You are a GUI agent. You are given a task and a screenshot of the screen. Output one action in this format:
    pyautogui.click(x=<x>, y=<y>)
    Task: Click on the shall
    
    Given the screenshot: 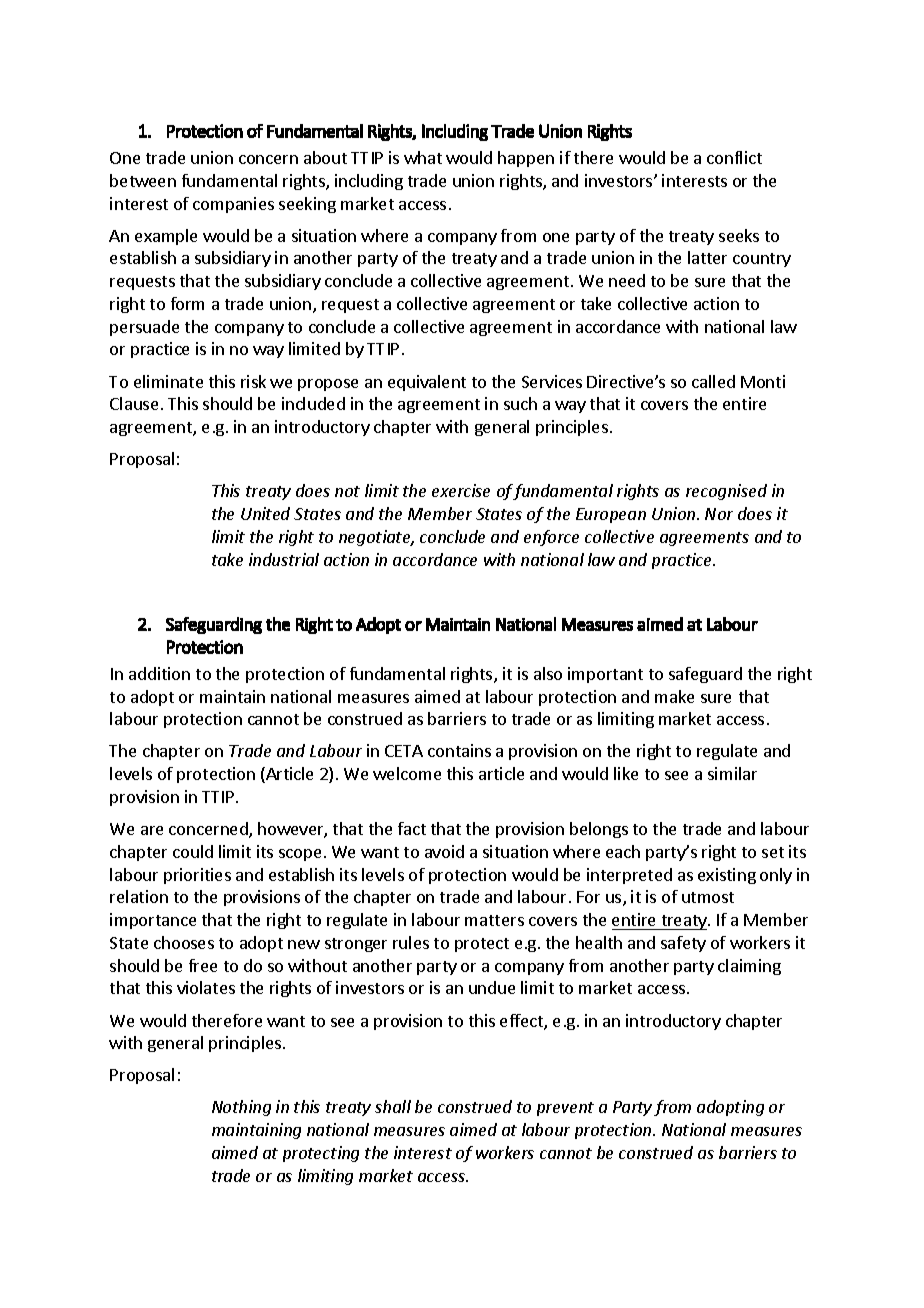 What is the action you would take?
    pyautogui.click(x=393, y=1106)
